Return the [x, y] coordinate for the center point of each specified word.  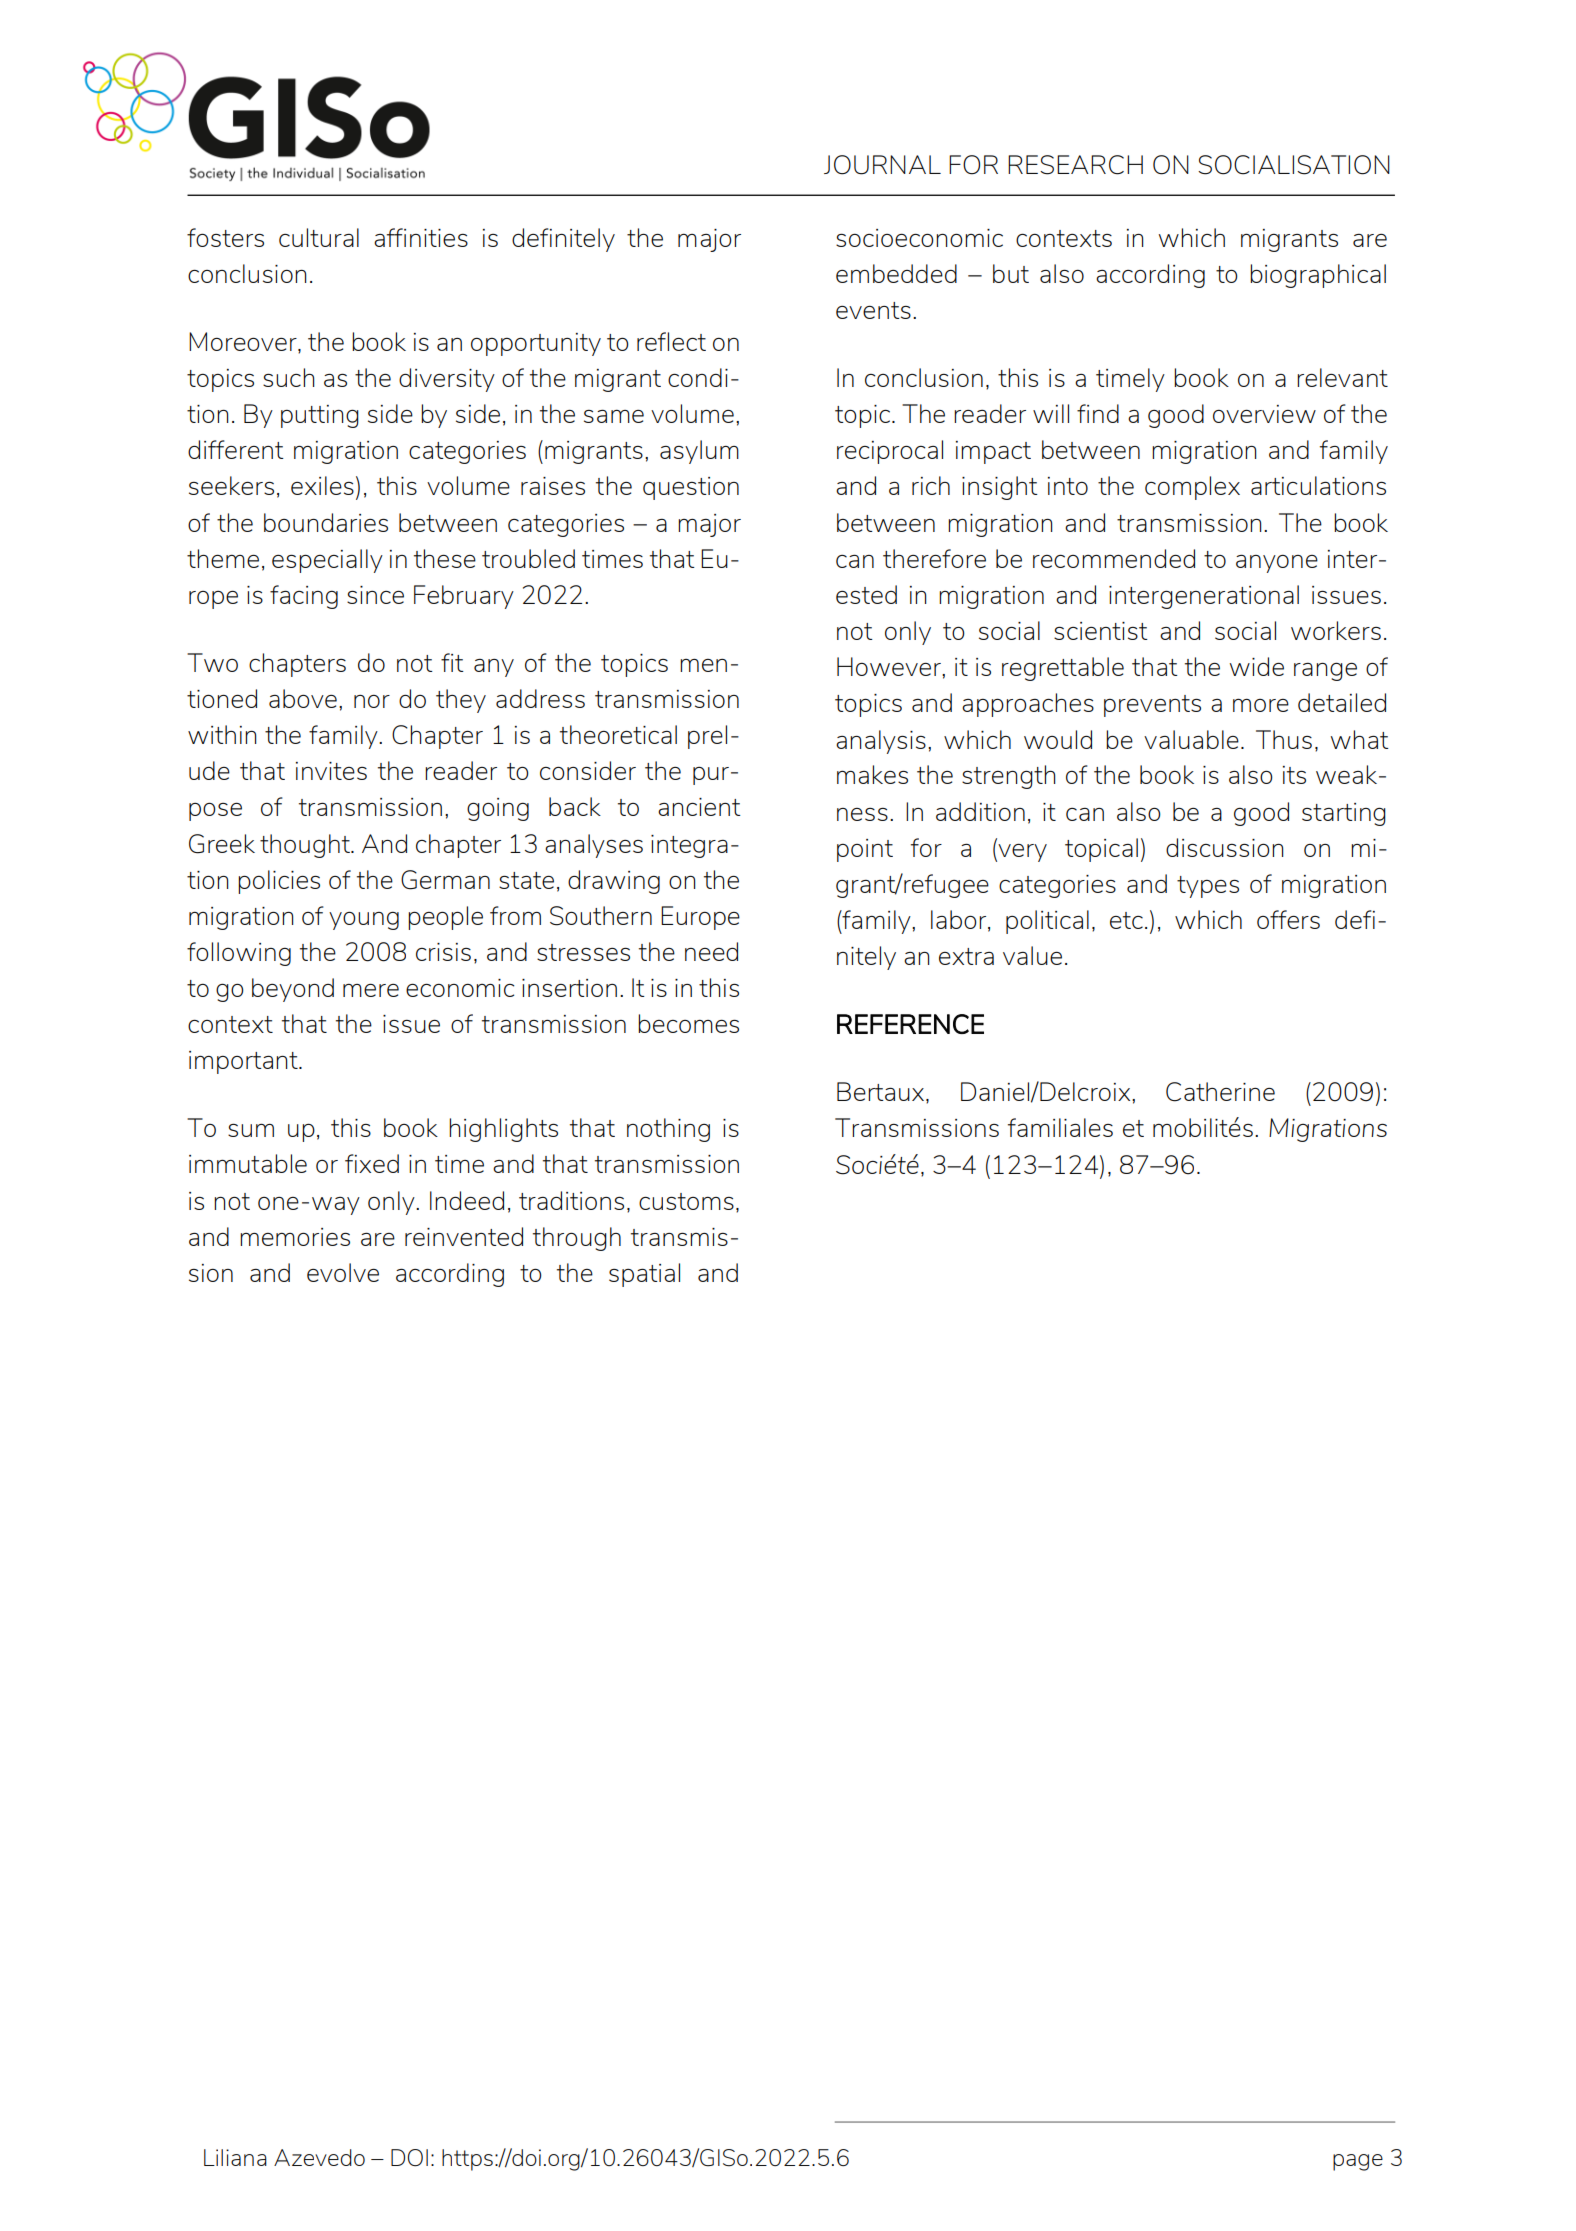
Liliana [235, 2157]
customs [686, 1201]
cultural [319, 237]
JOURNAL [882, 165]
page [1358, 2162]
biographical [1318, 276]
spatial [644, 1275]
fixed [372, 1163]
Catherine [1220, 1092]
